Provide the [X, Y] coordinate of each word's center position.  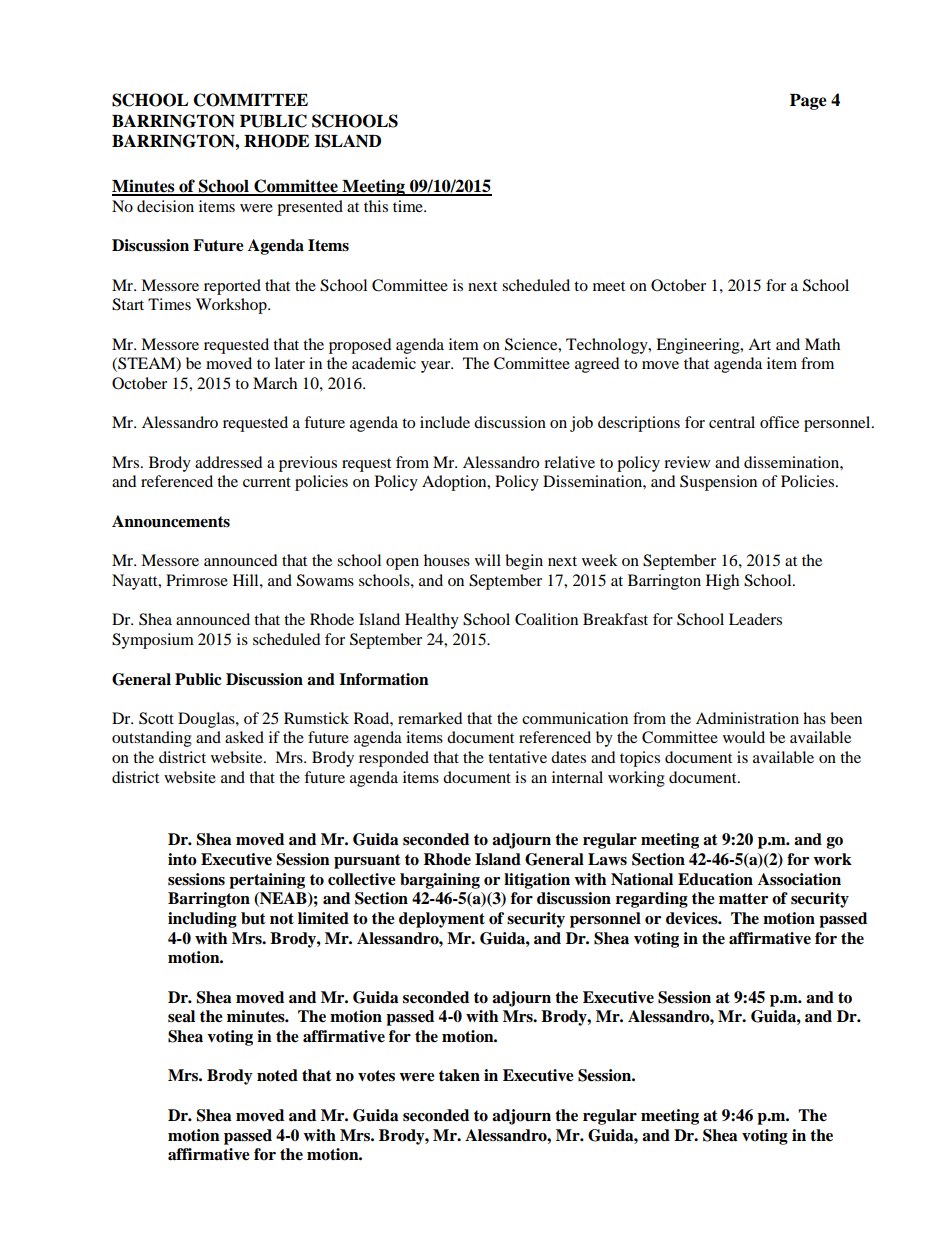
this [376, 206]
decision [165, 206]
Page [808, 102]
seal [181, 1016]
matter [743, 899]
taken [459, 1075]
